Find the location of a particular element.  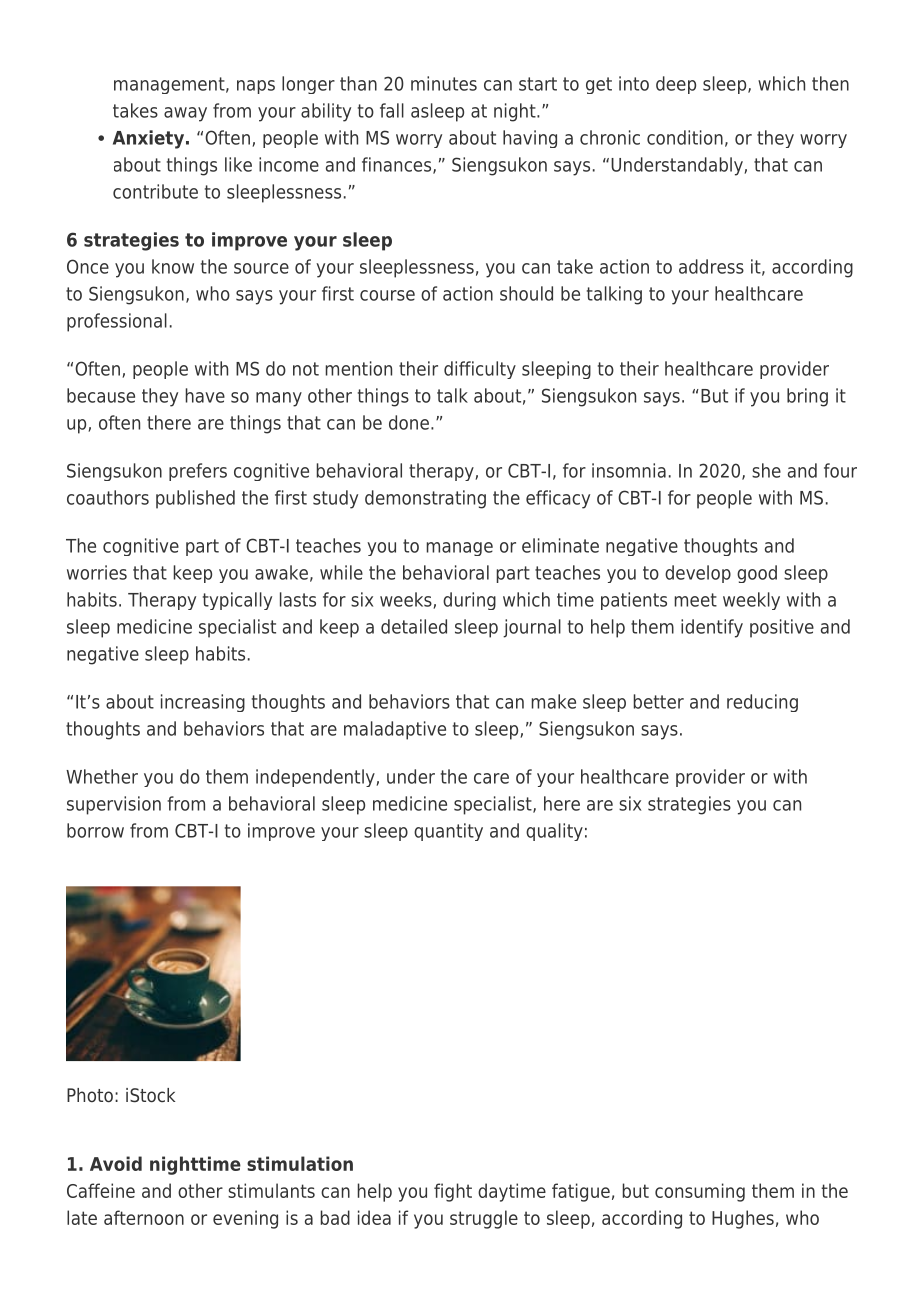

have is located at coordinates (205, 395).
